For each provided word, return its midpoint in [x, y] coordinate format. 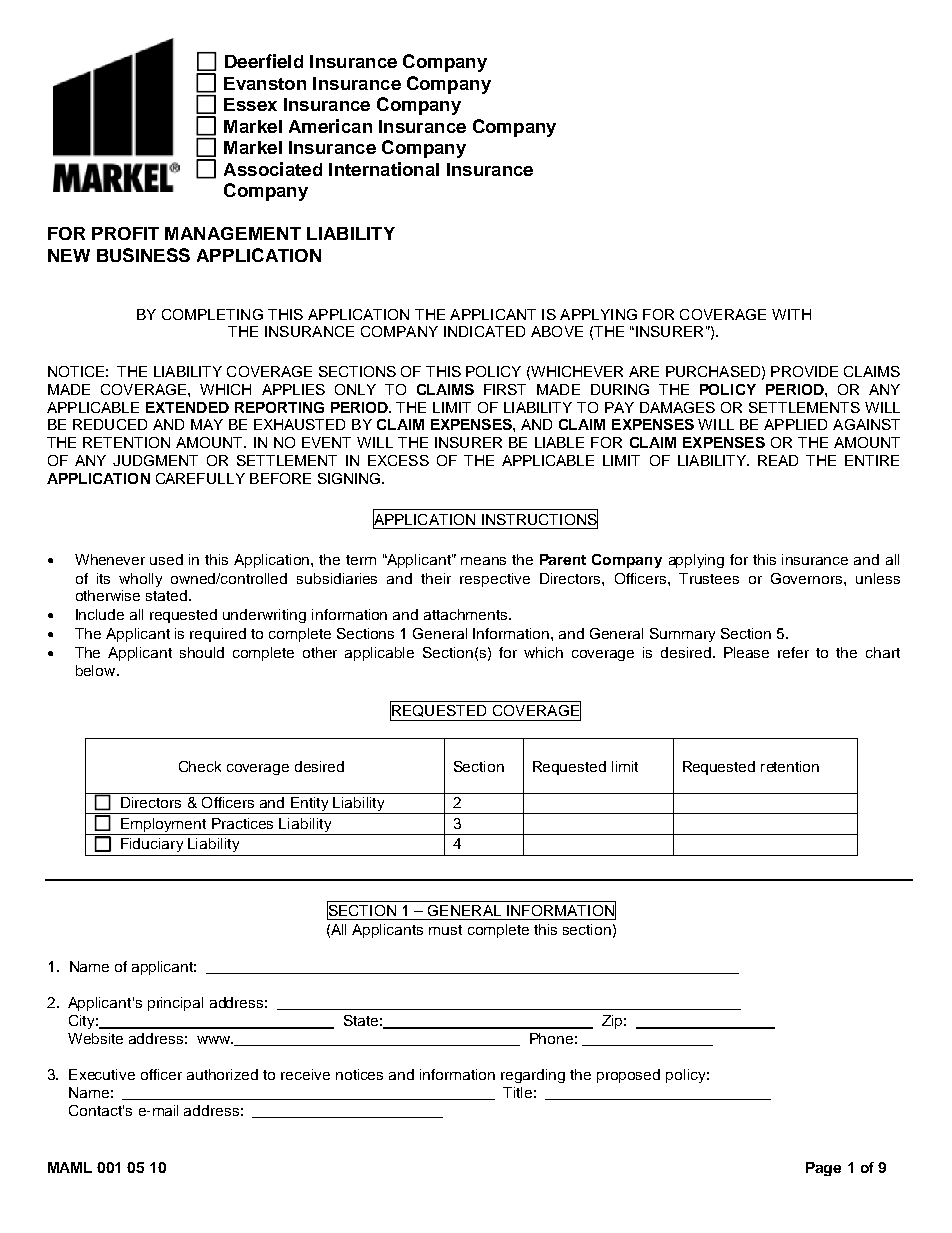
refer [793, 652]
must [445, 930]
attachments [467, 614]
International [384, 169]
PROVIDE [804, 371]
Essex [250, 104]
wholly [140, 580]
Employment [164, 826]
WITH [791, 314]
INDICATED [484, 331]
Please [746, 652]
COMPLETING [212, 314]
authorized [222, 1074]
